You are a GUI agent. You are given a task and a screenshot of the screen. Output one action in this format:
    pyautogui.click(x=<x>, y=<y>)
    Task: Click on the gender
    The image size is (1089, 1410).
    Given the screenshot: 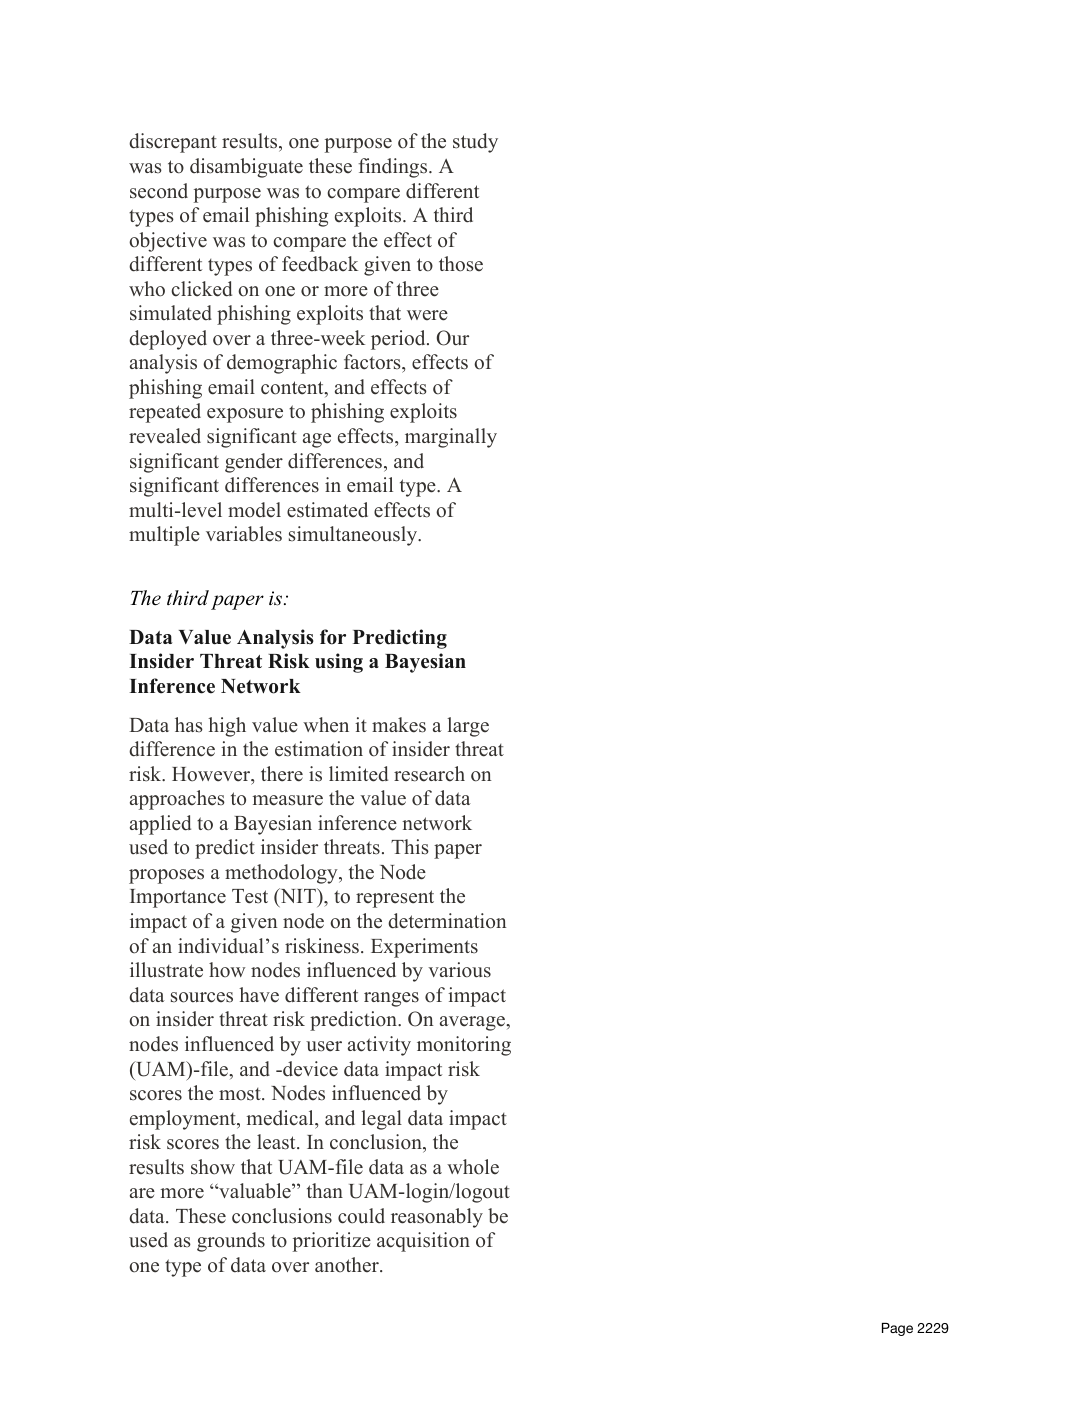 What is the action you would take?
    pyautogui.click(x=254, y=463)
